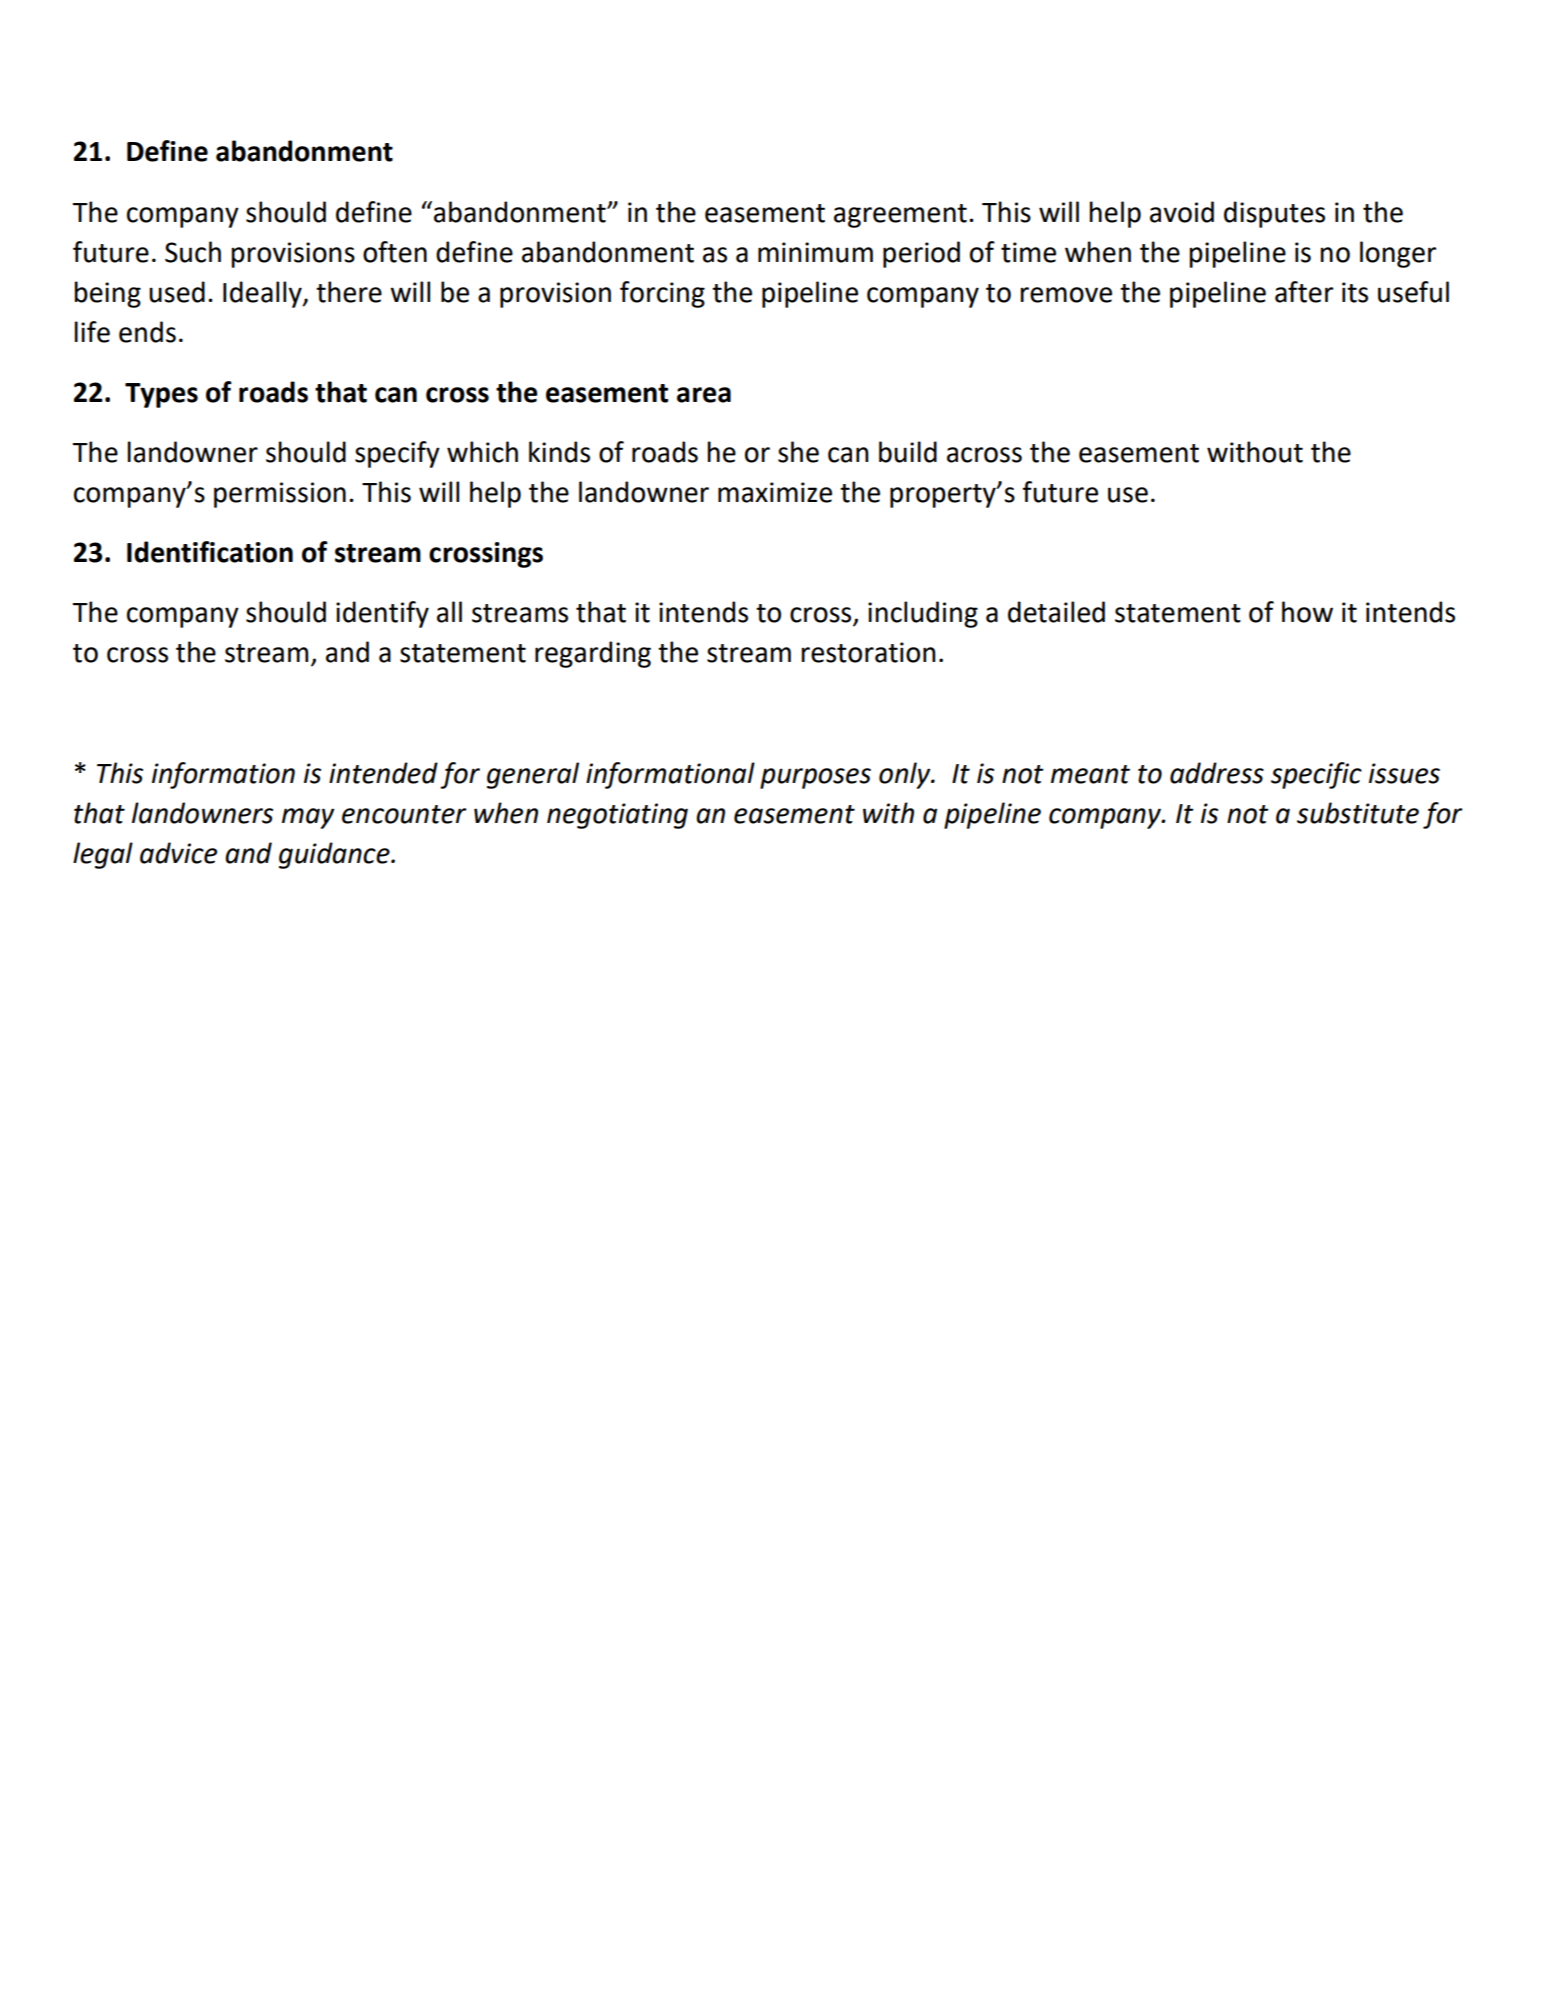 The image size is (1547, 2002). I want to click on may, so click(308, 818).
